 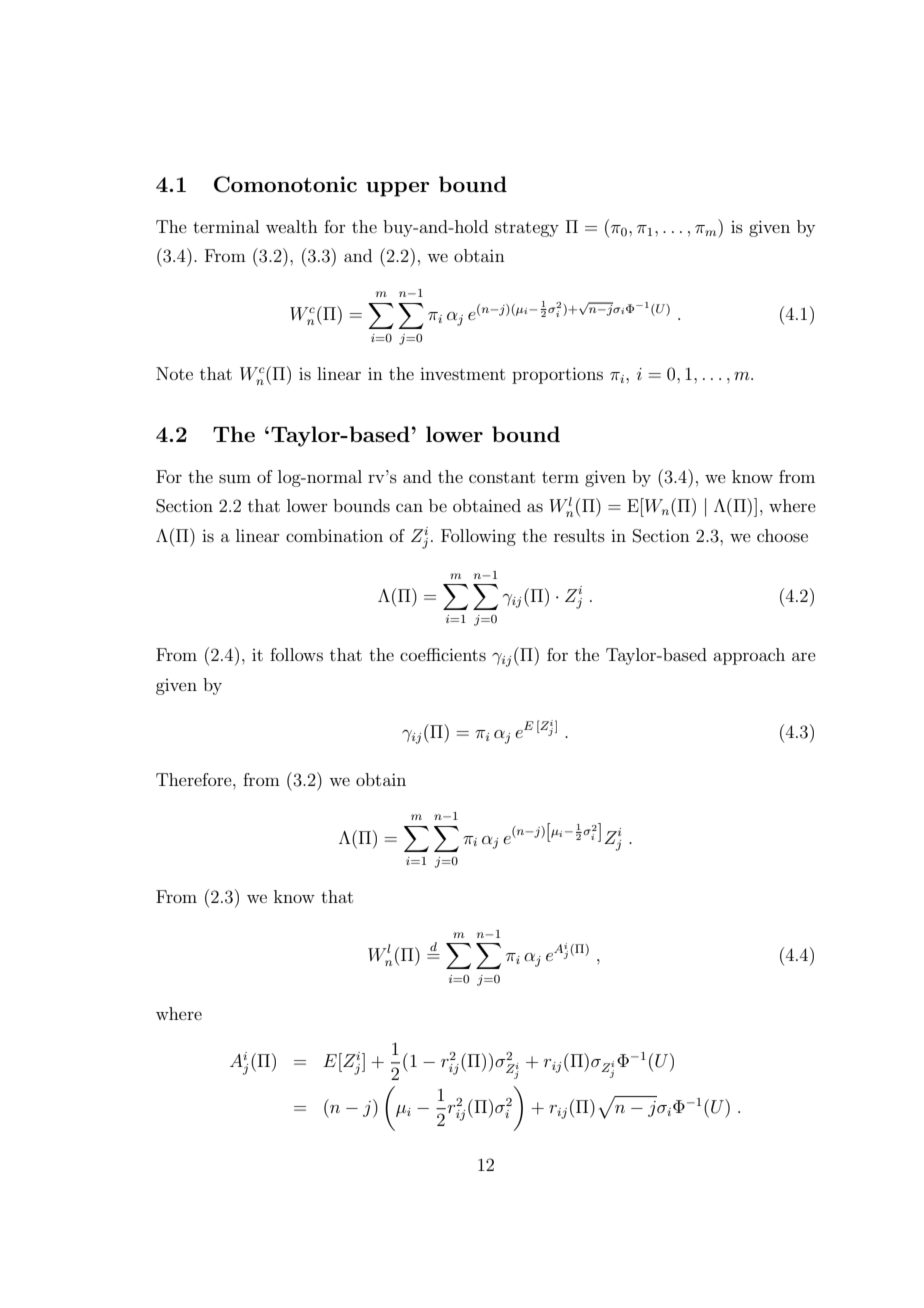 What do you see at coordinates (443, 654) in the page?
I see `coefficients` at bounding box center [443, 654].
